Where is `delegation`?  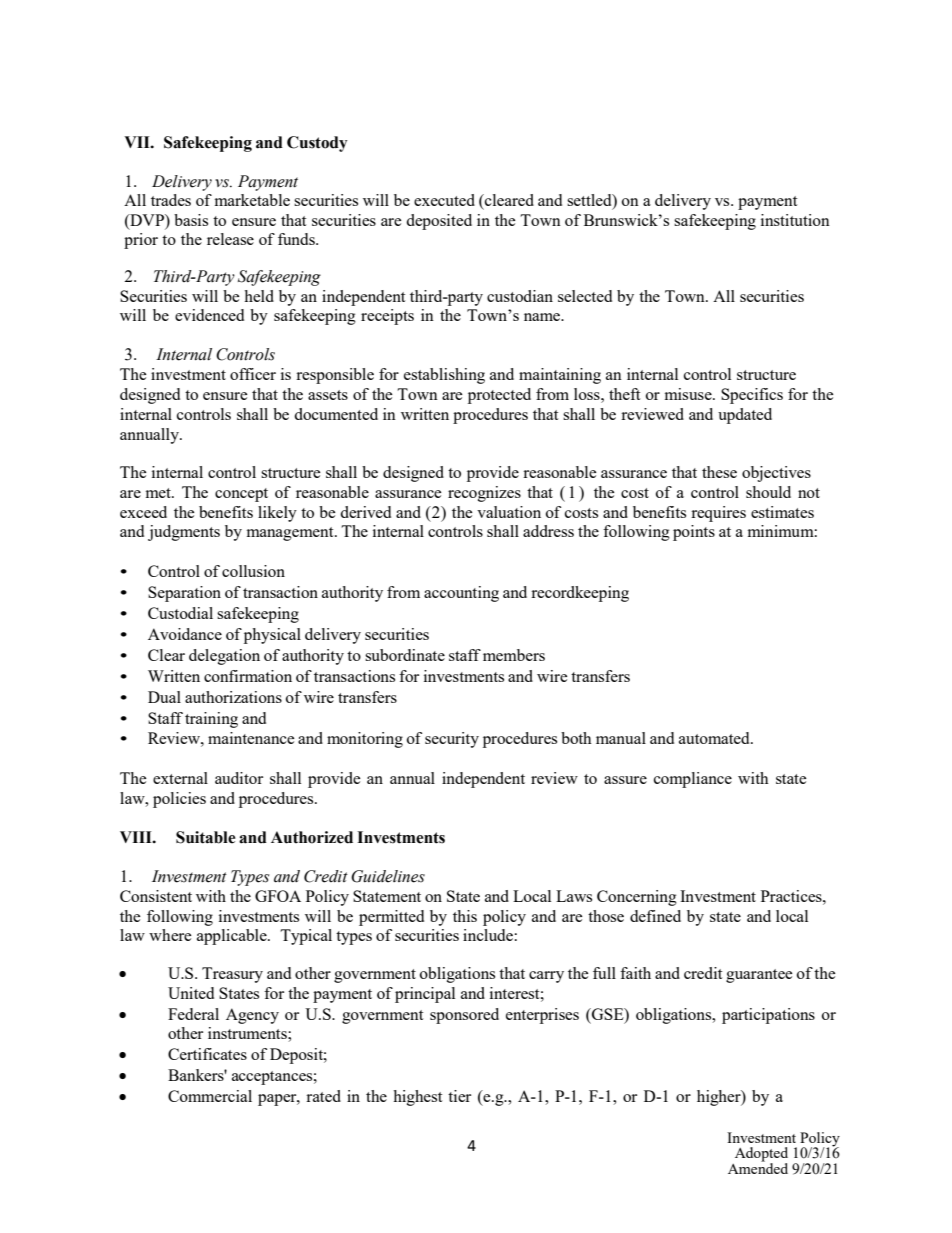
delegation is located at coordinates (224, 657).
